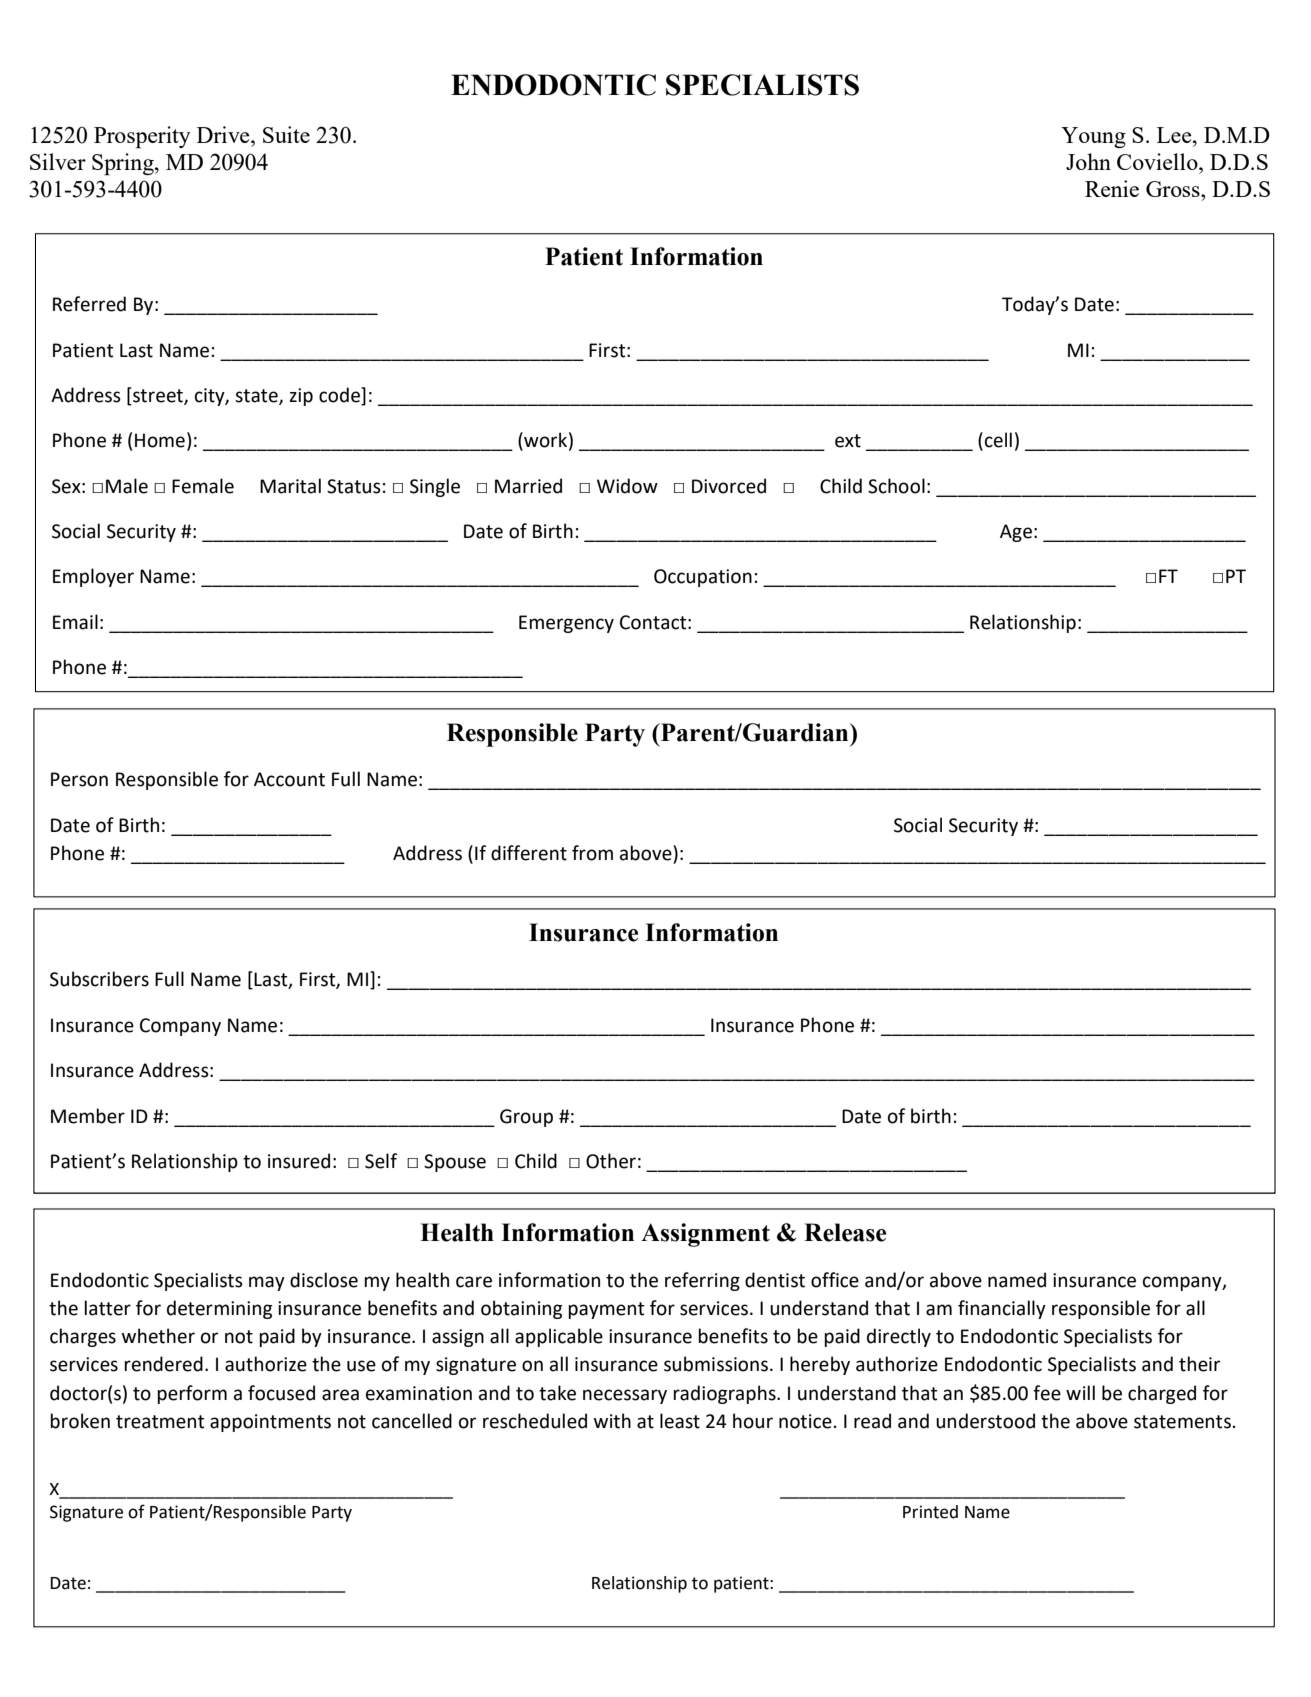 The width and height of the screenshot is (1311, 1697). What do you see at coordinates (160, 1422) in the screenshot?
I see `treatment` at bounding box center [160, 1422].
